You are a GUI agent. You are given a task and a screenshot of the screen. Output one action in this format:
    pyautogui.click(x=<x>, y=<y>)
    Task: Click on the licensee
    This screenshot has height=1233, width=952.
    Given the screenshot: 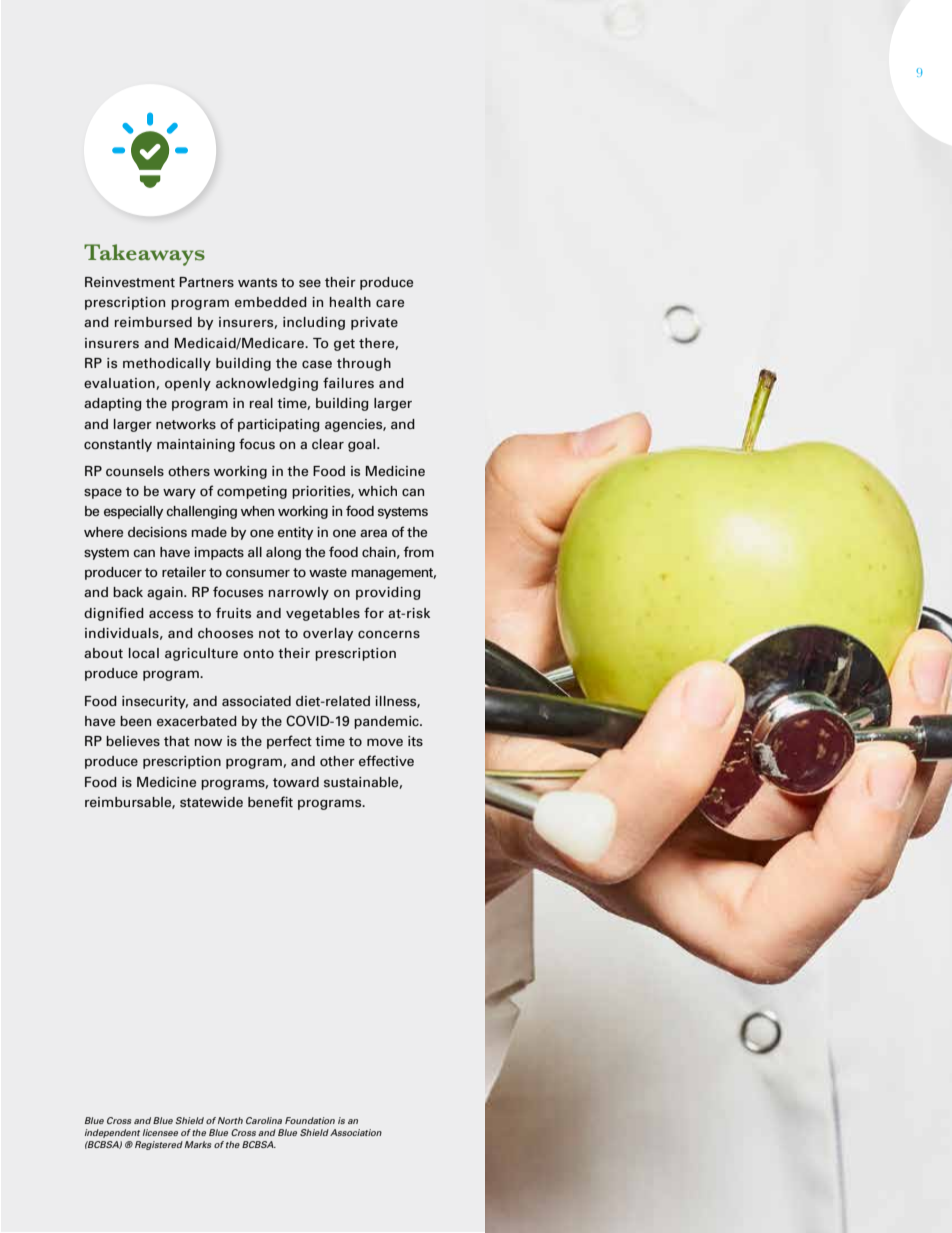 What is the action you would take?
    pyautogui.click(x=160, y=1132)
